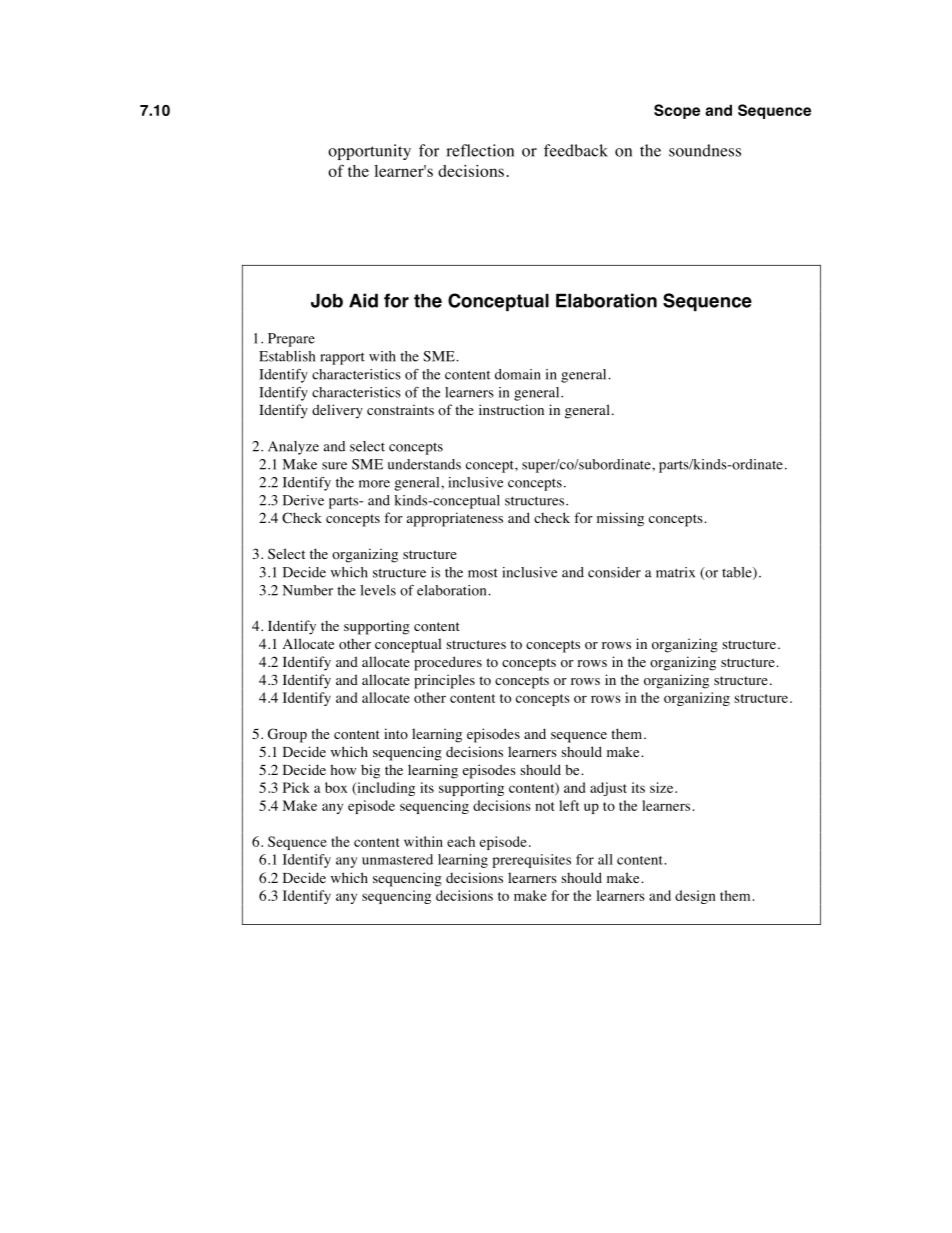 This image has width=952, height=1233. I want to click on box, so click(336, 787).
